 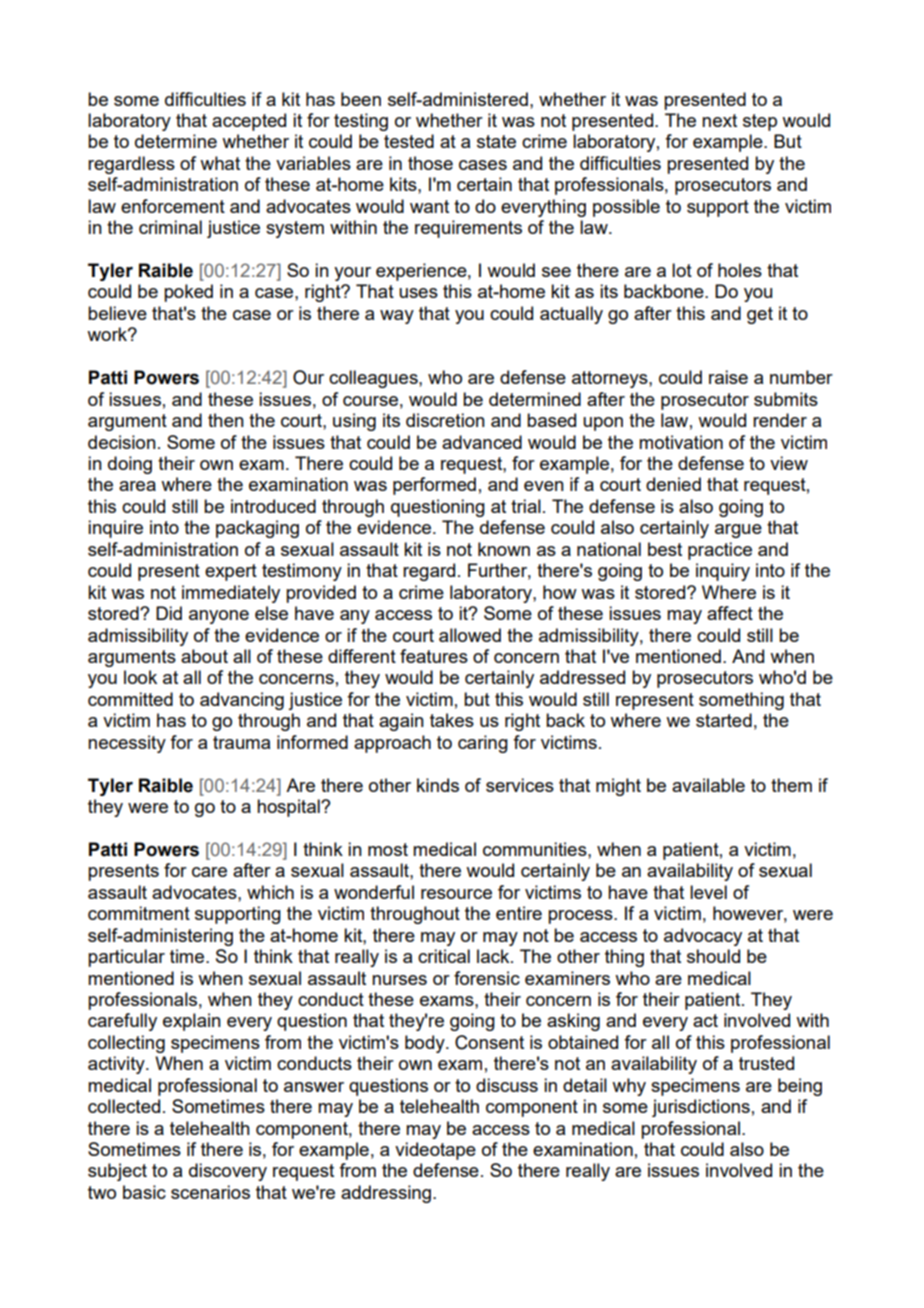 I want to click on area, so click(x=137, y=486).
